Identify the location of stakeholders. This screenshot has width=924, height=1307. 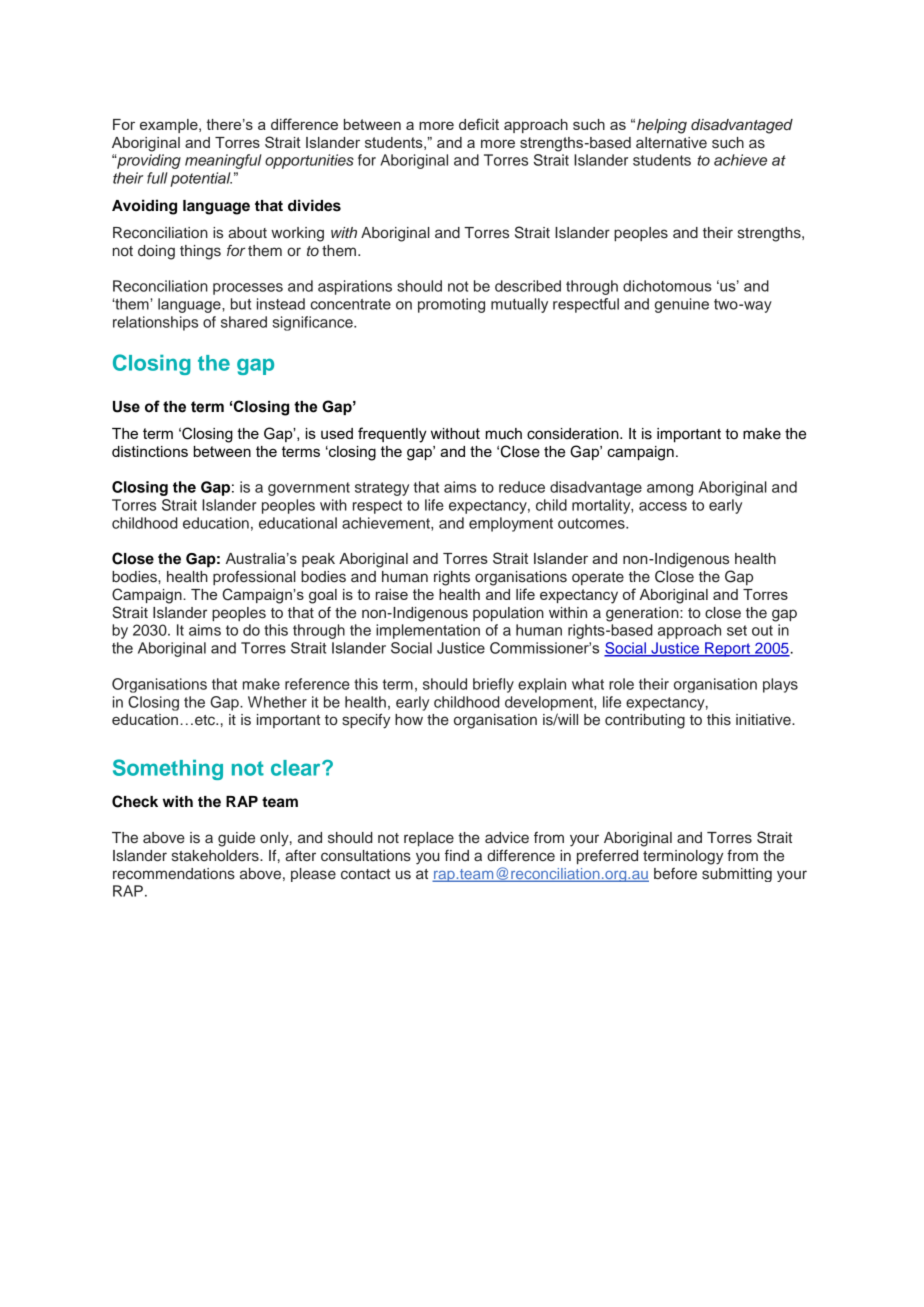
(216, 856).
